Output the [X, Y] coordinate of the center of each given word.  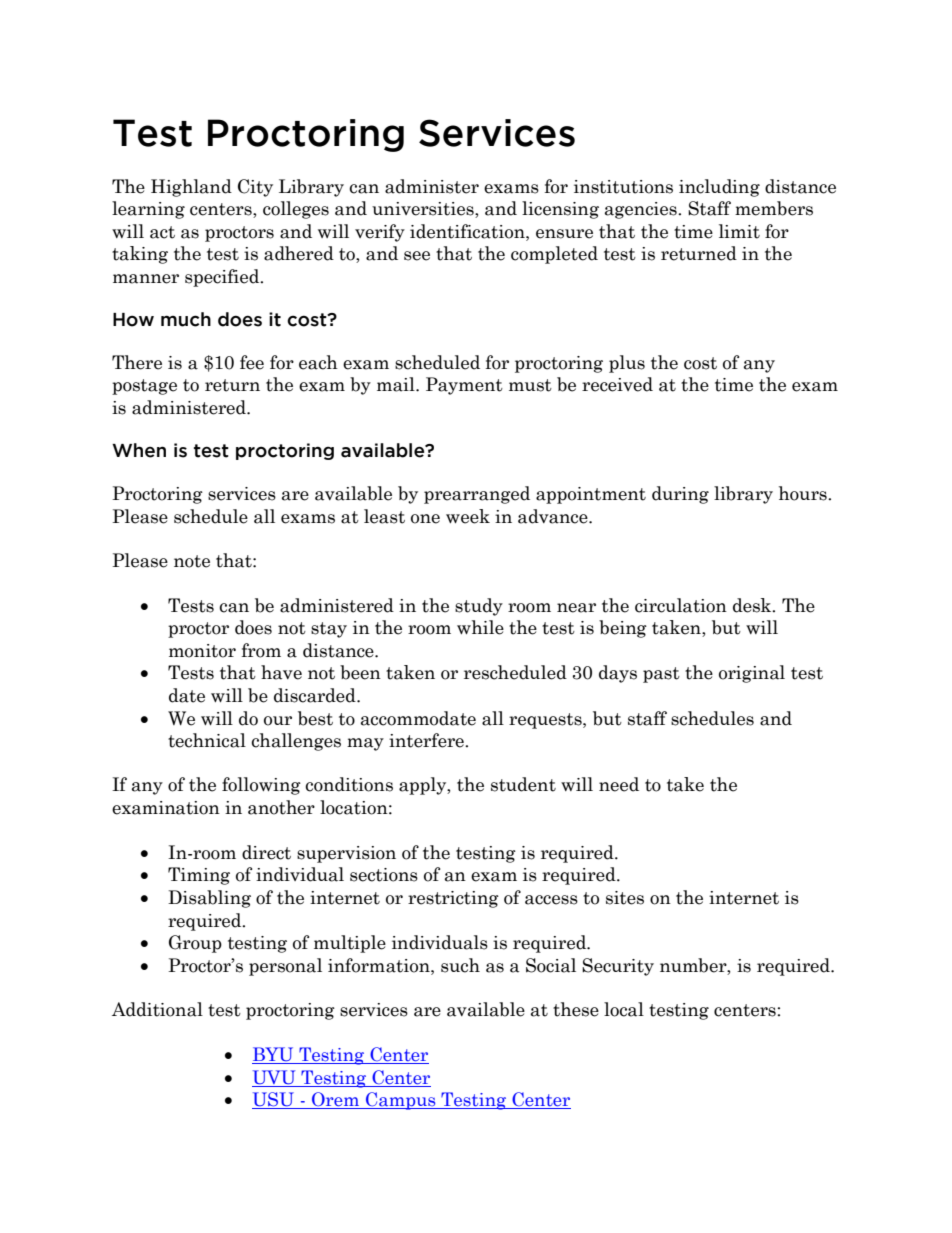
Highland [191, 188]
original [752, 674]
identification [468, 231]
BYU [274, 1055]
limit [739, 231]
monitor [202, 651]
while [480, 627]
